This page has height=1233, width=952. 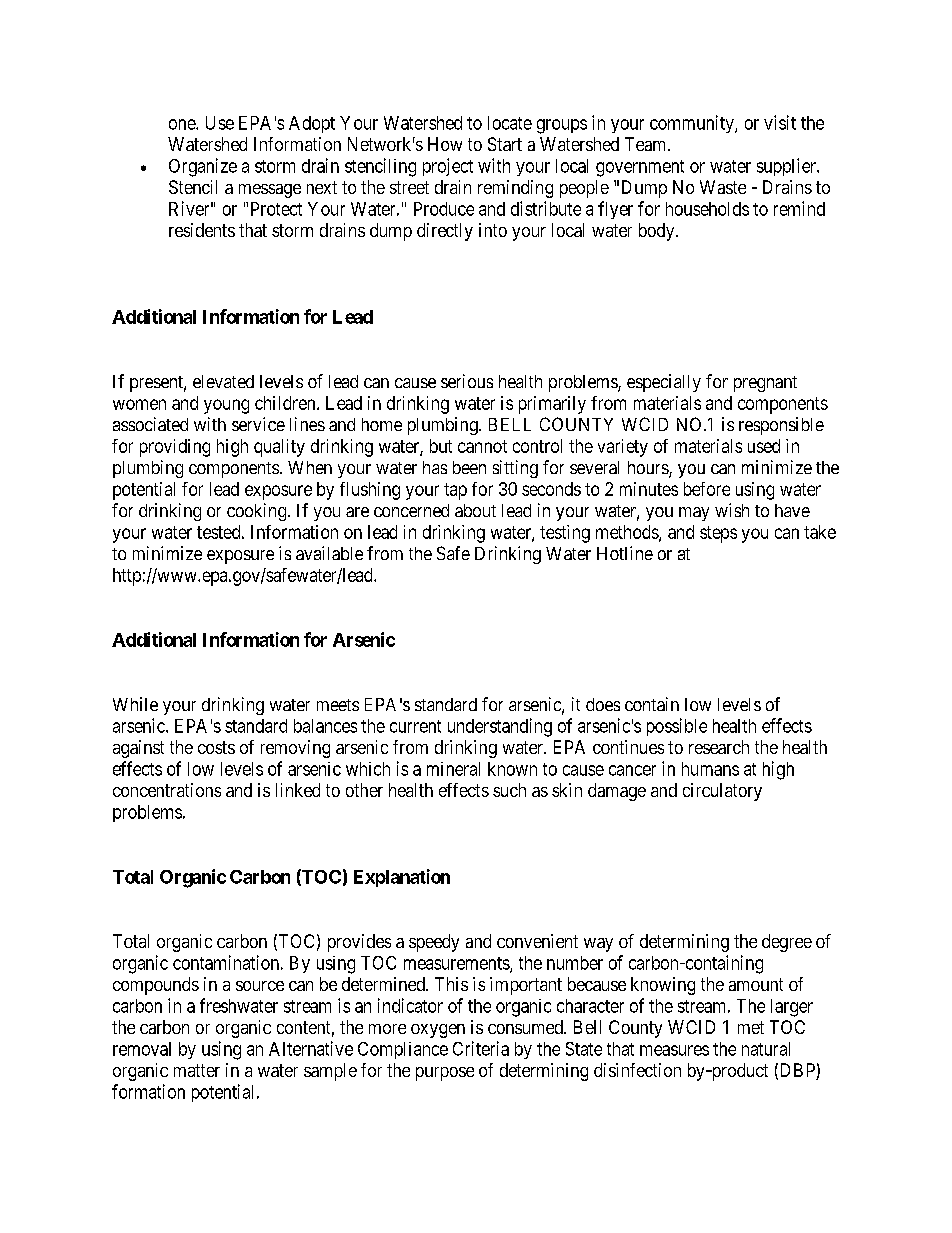 What do you see at coordinates (175, 448) in the page?
I see `providing` at bounding box center [175, 448].
